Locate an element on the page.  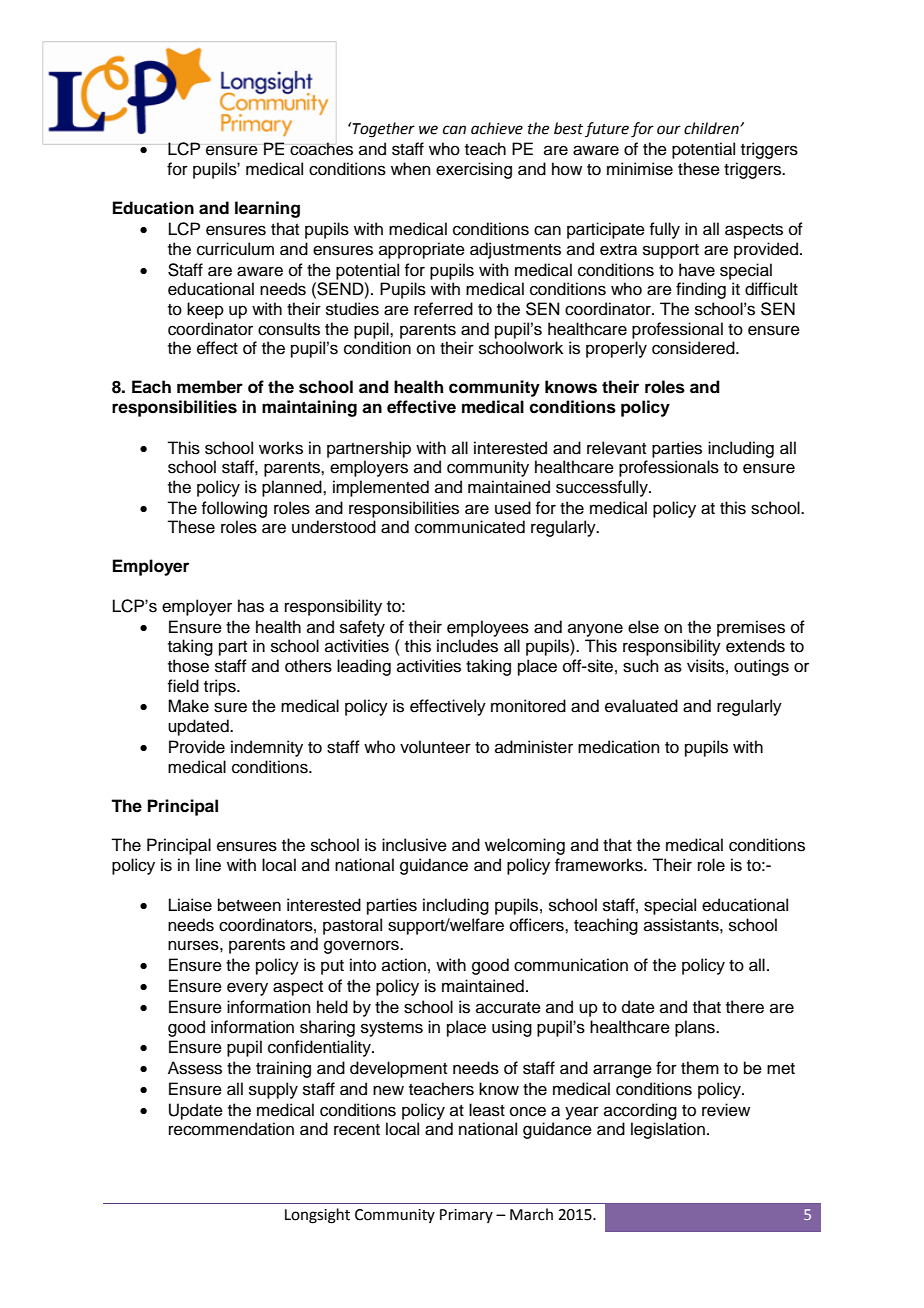
between is located at coordinates (249, 905).
